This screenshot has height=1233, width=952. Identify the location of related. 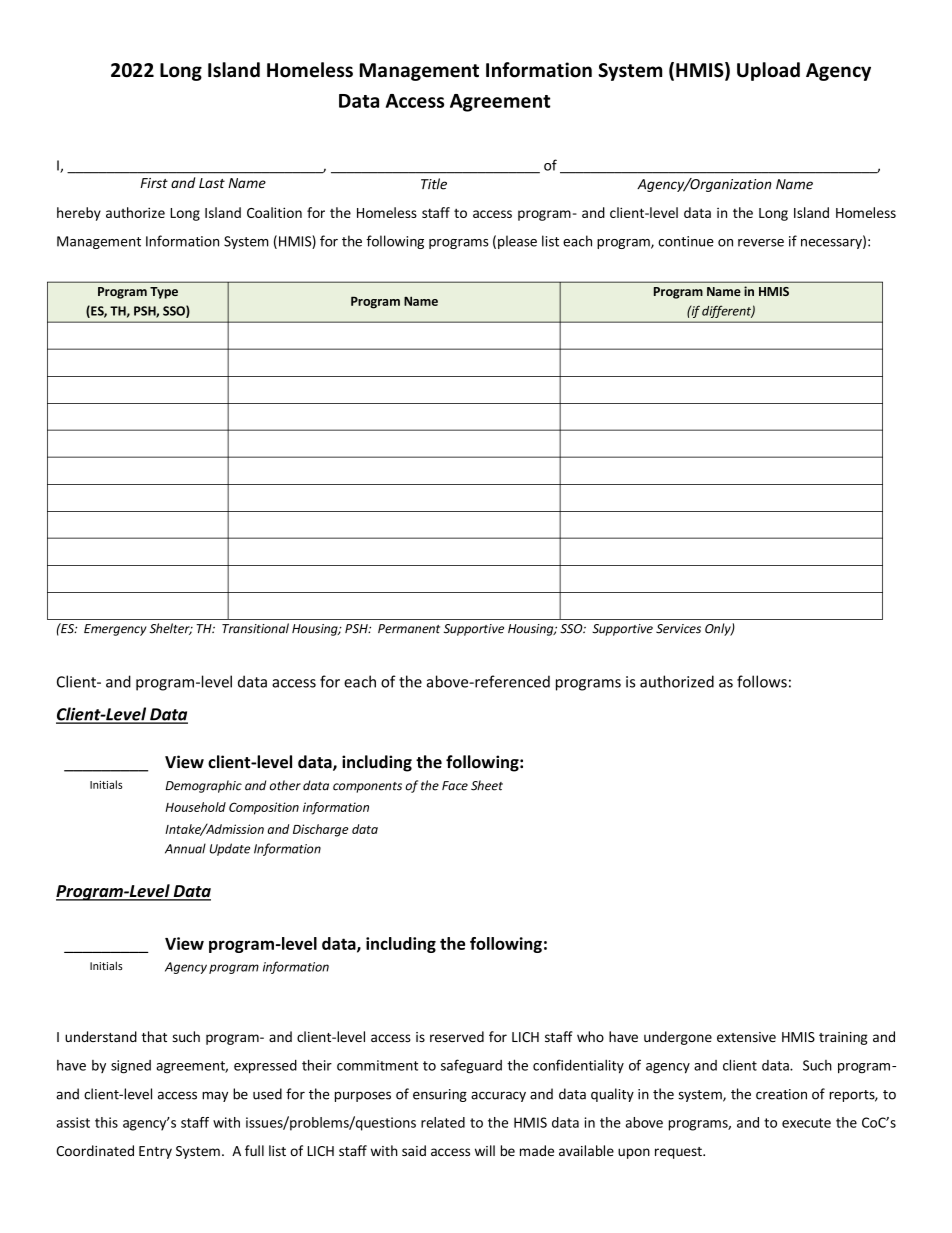
(443, 1122).
